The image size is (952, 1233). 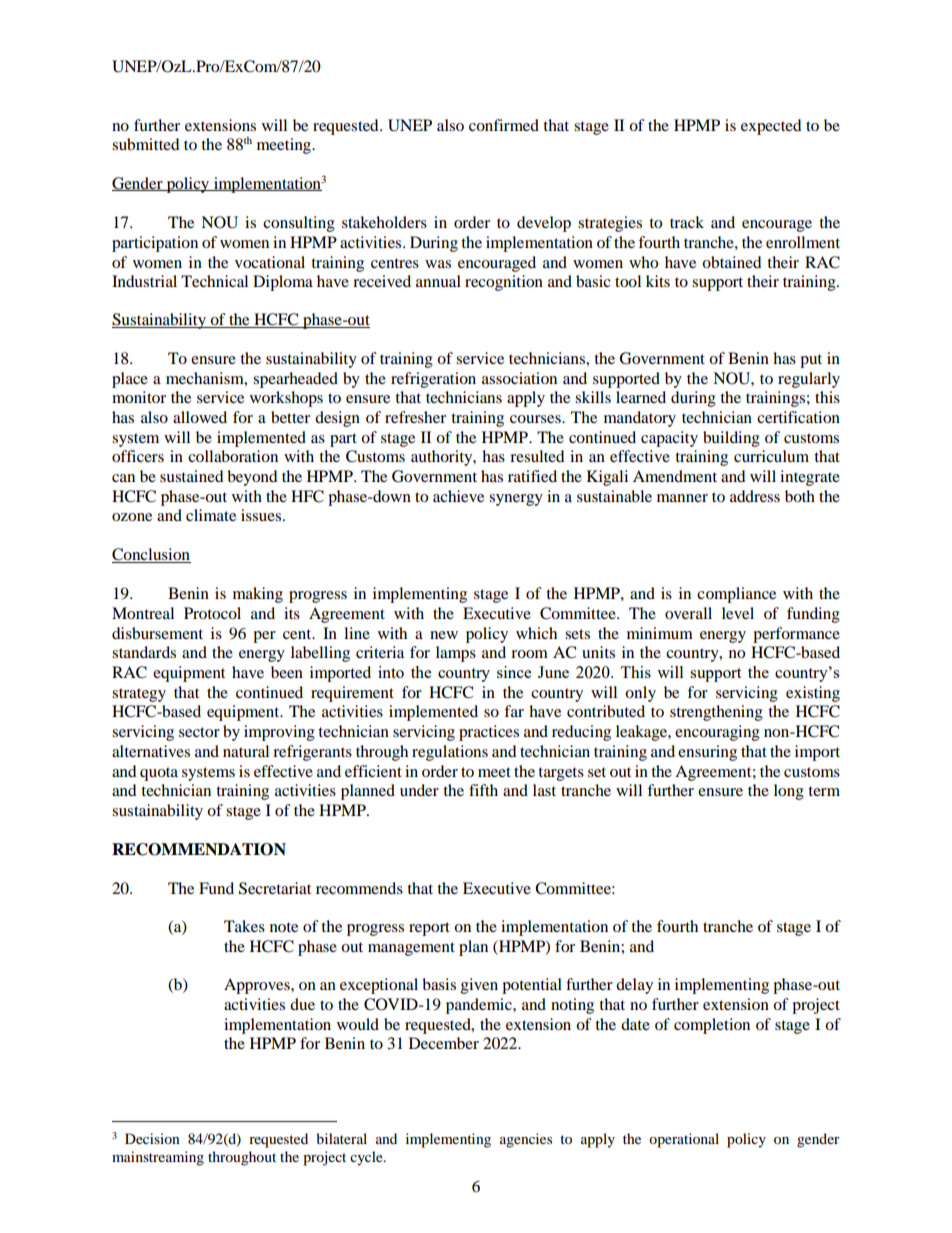 What do you see at coordinates (152, 1138) in the screenshot?
I see `Decision` at bounding box center [152, 1138].
